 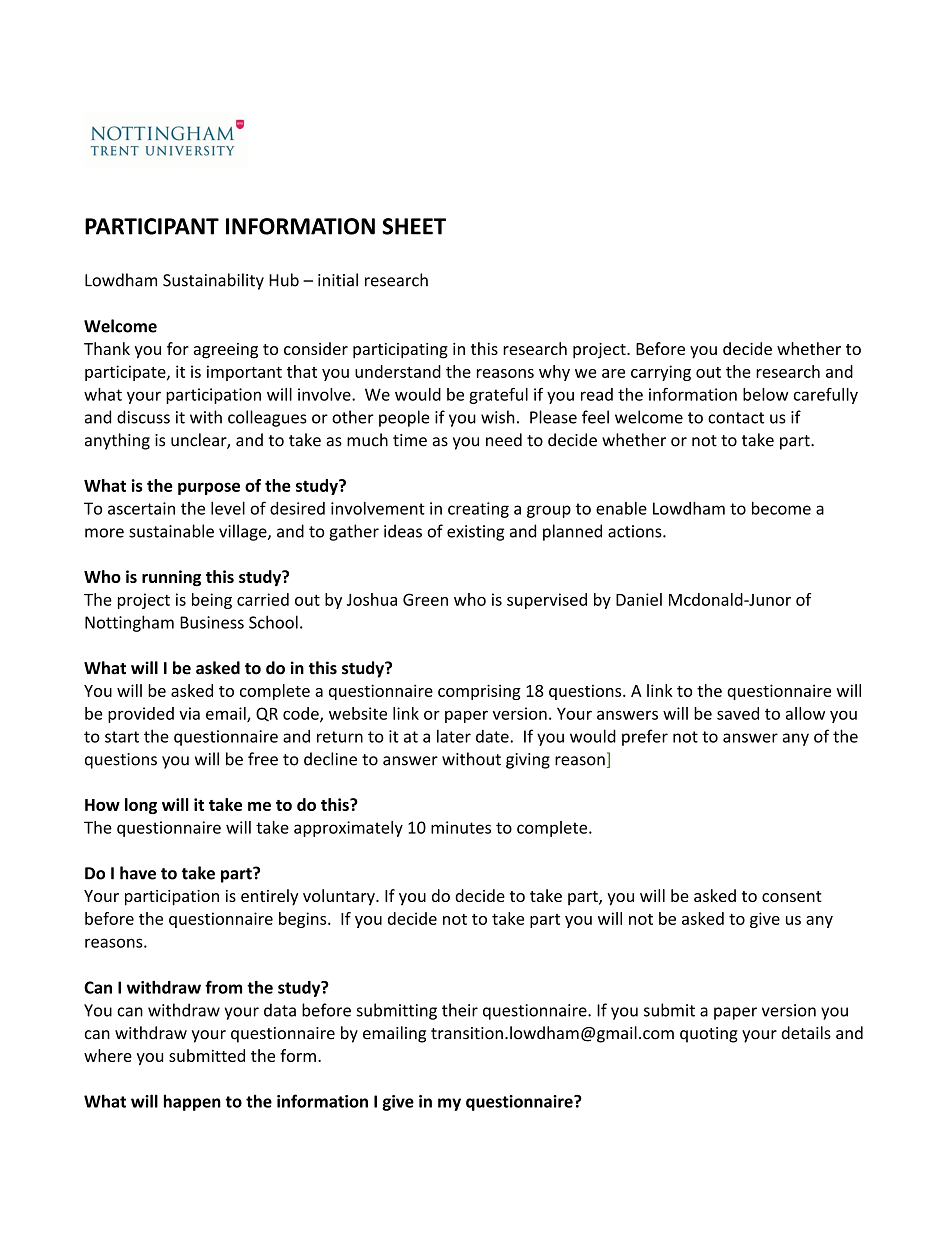 What do you see at coordinates (781, 508) in the screenshot?
I see `become` at bounding box center [781, 508].
